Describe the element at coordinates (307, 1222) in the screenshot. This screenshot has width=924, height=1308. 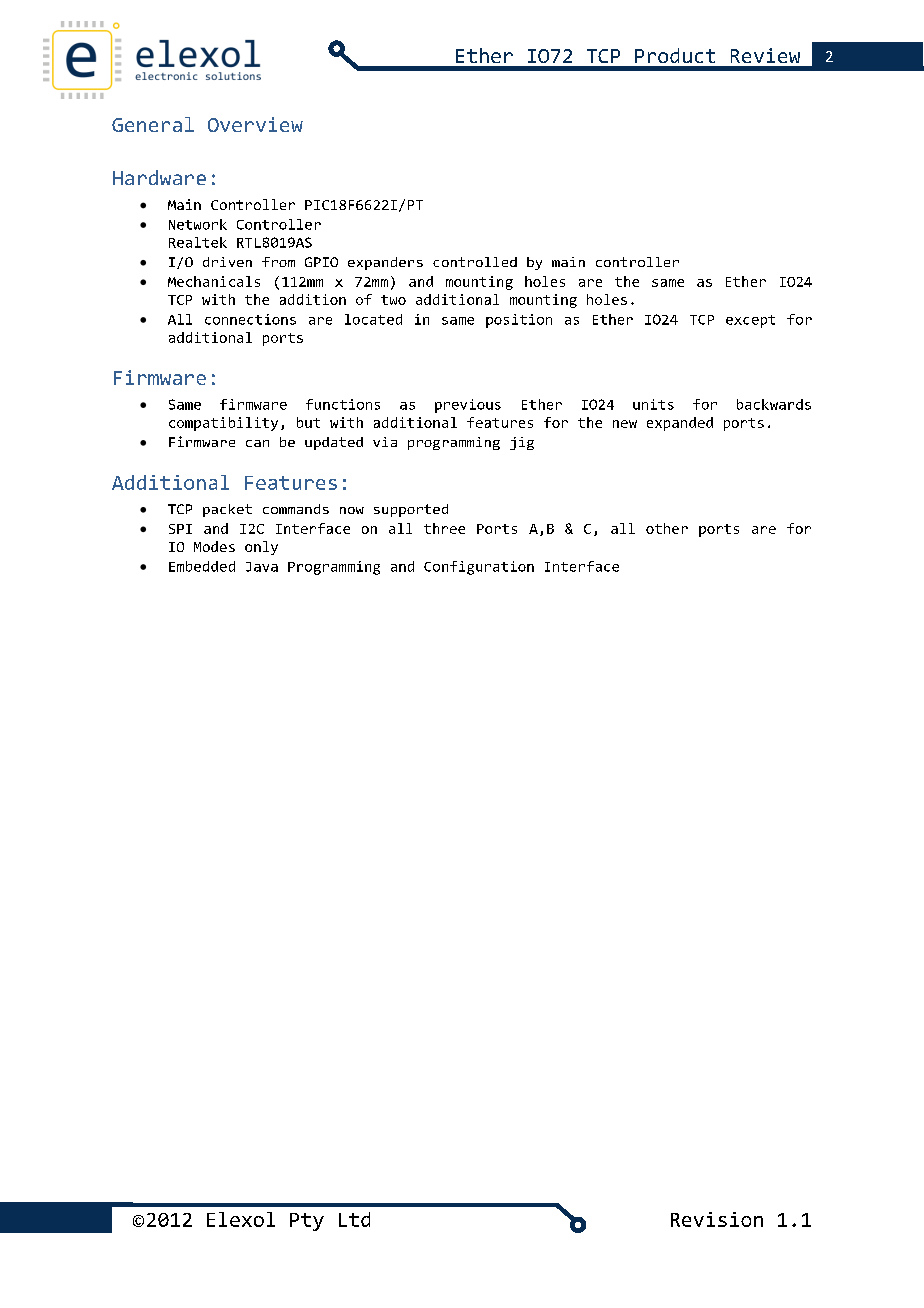
I see `Pty` at that location.
